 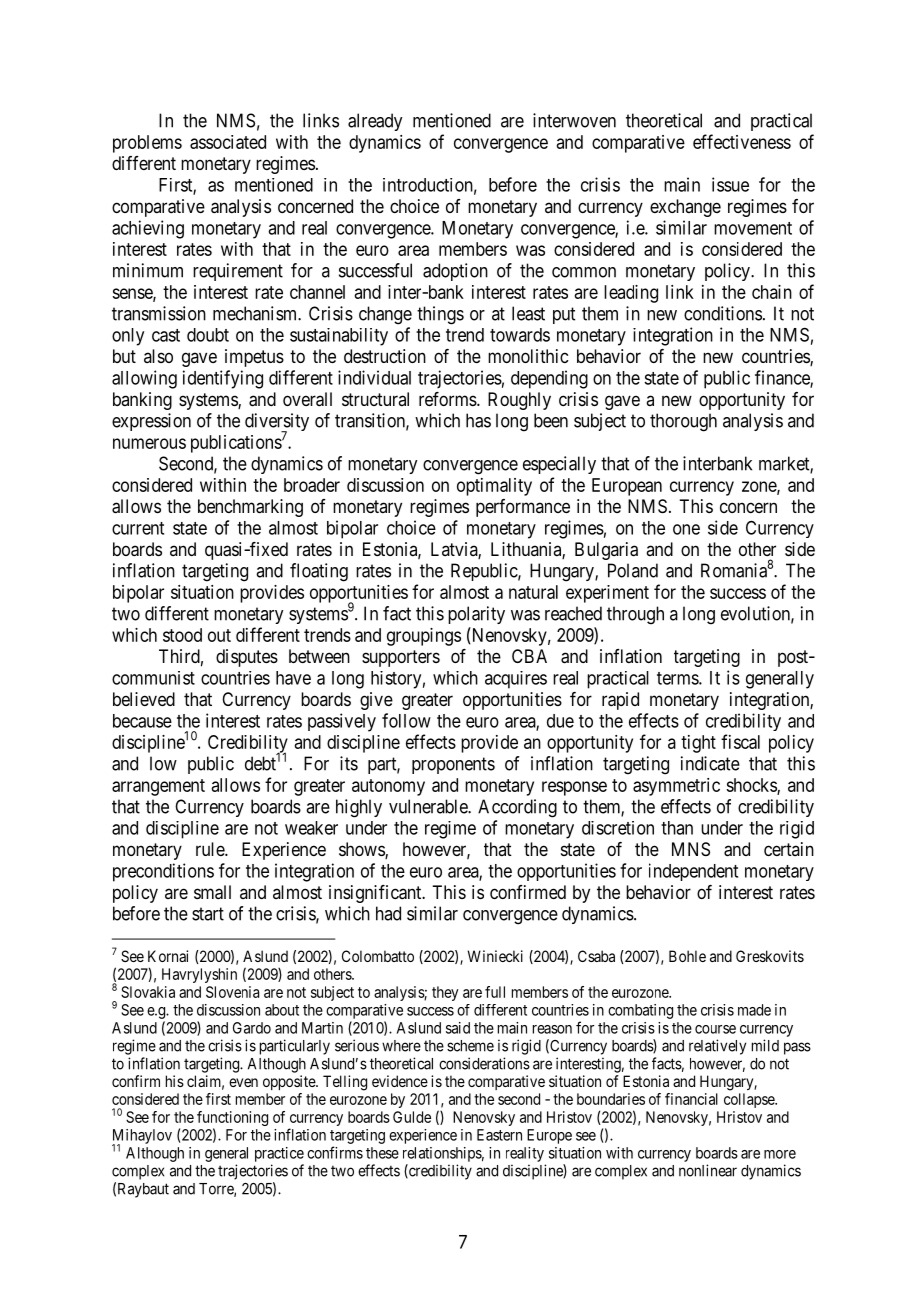 I want to click on thorough, so click(x=683, y=422).
